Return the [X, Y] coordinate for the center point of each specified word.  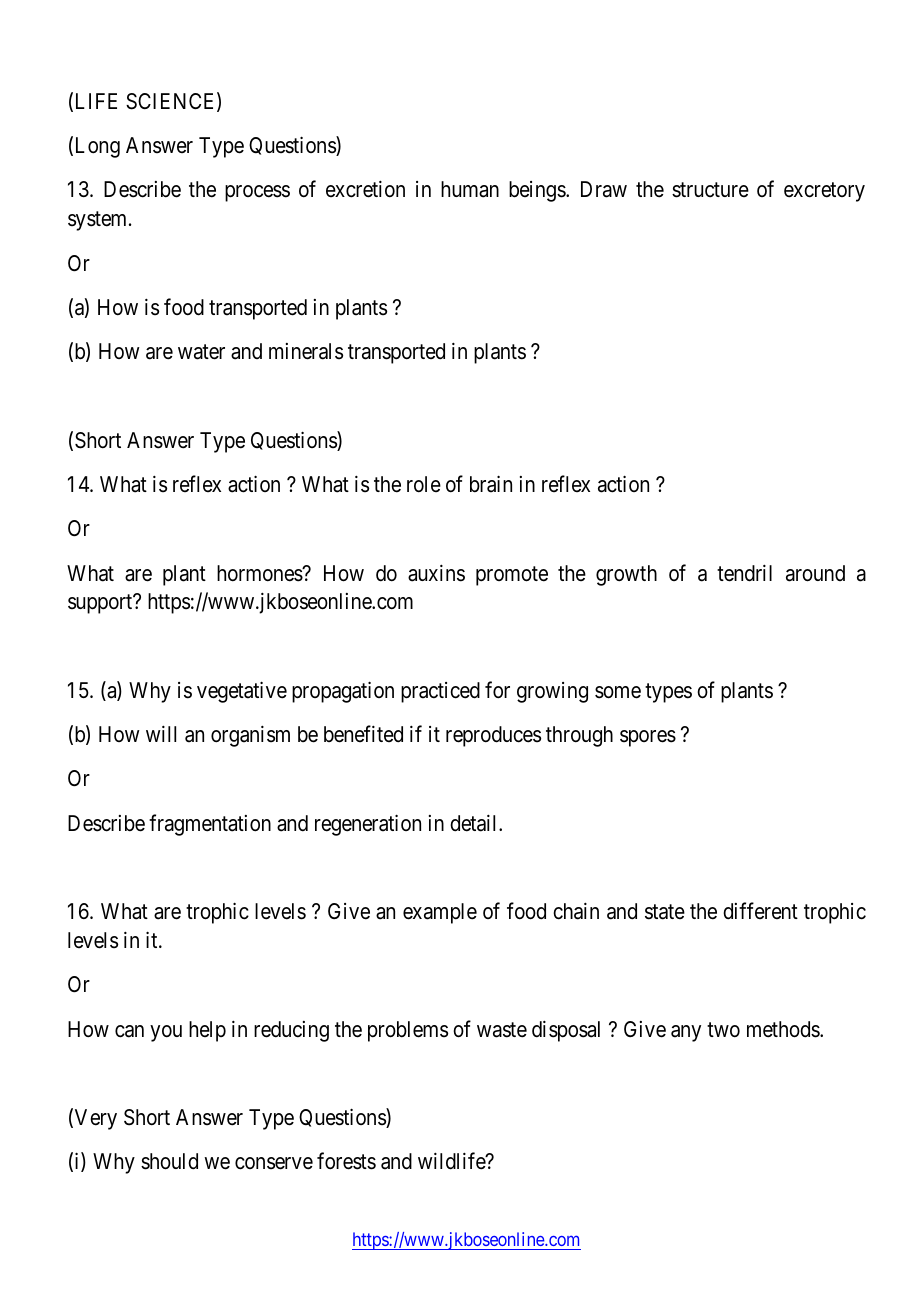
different [760, 911]
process [257, 194]
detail [475, 823]
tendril [744, 573]
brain [491, 484]
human [470, 189]
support [101, 604]
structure [710, 190]
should [169, 1161]
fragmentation [210, 825]
